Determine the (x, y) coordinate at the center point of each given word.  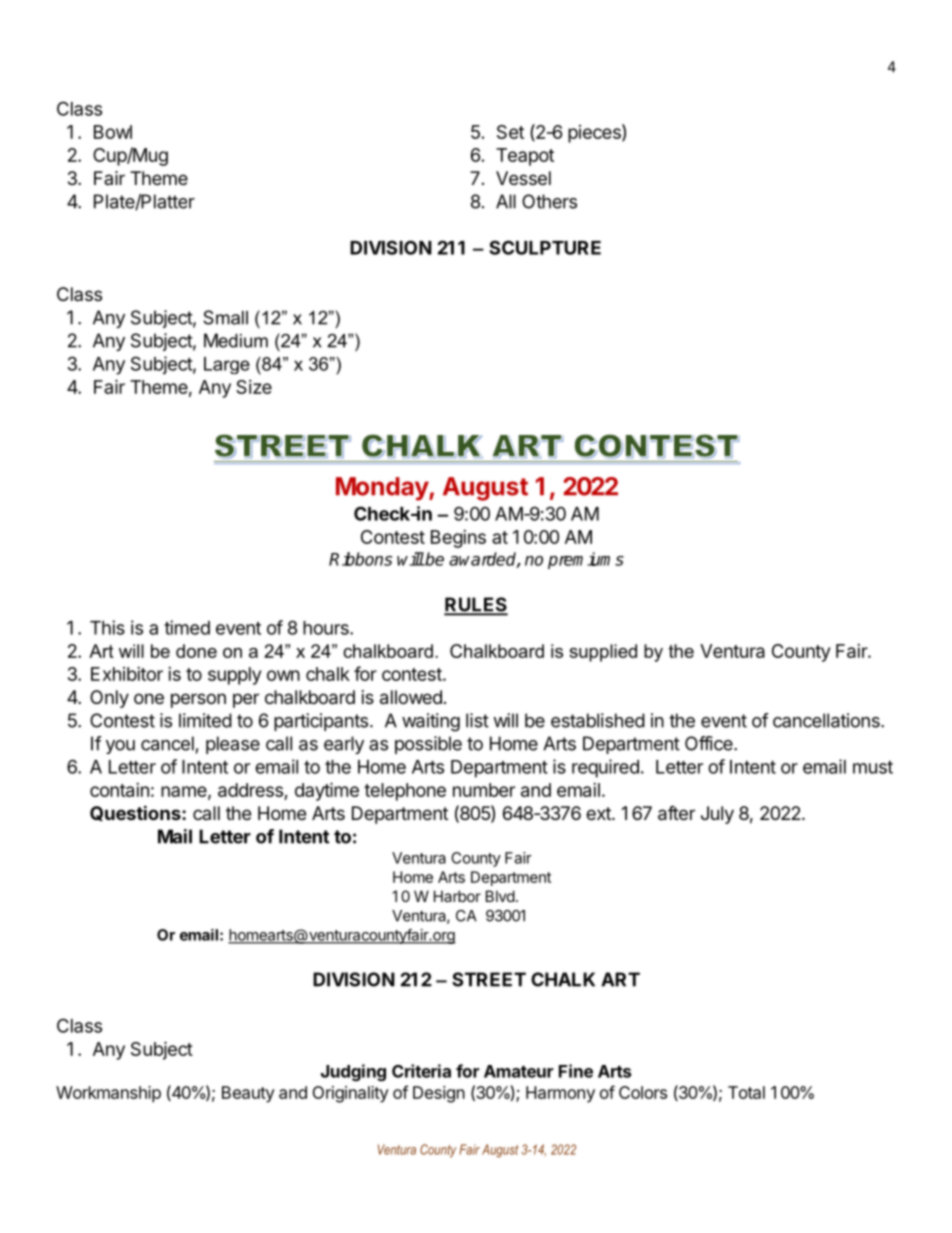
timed (187, 627)
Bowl (113, 132)
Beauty (248, 1094)
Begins (458, 539)
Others (549, 201)
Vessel (523, 178)
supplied (603, 653)
